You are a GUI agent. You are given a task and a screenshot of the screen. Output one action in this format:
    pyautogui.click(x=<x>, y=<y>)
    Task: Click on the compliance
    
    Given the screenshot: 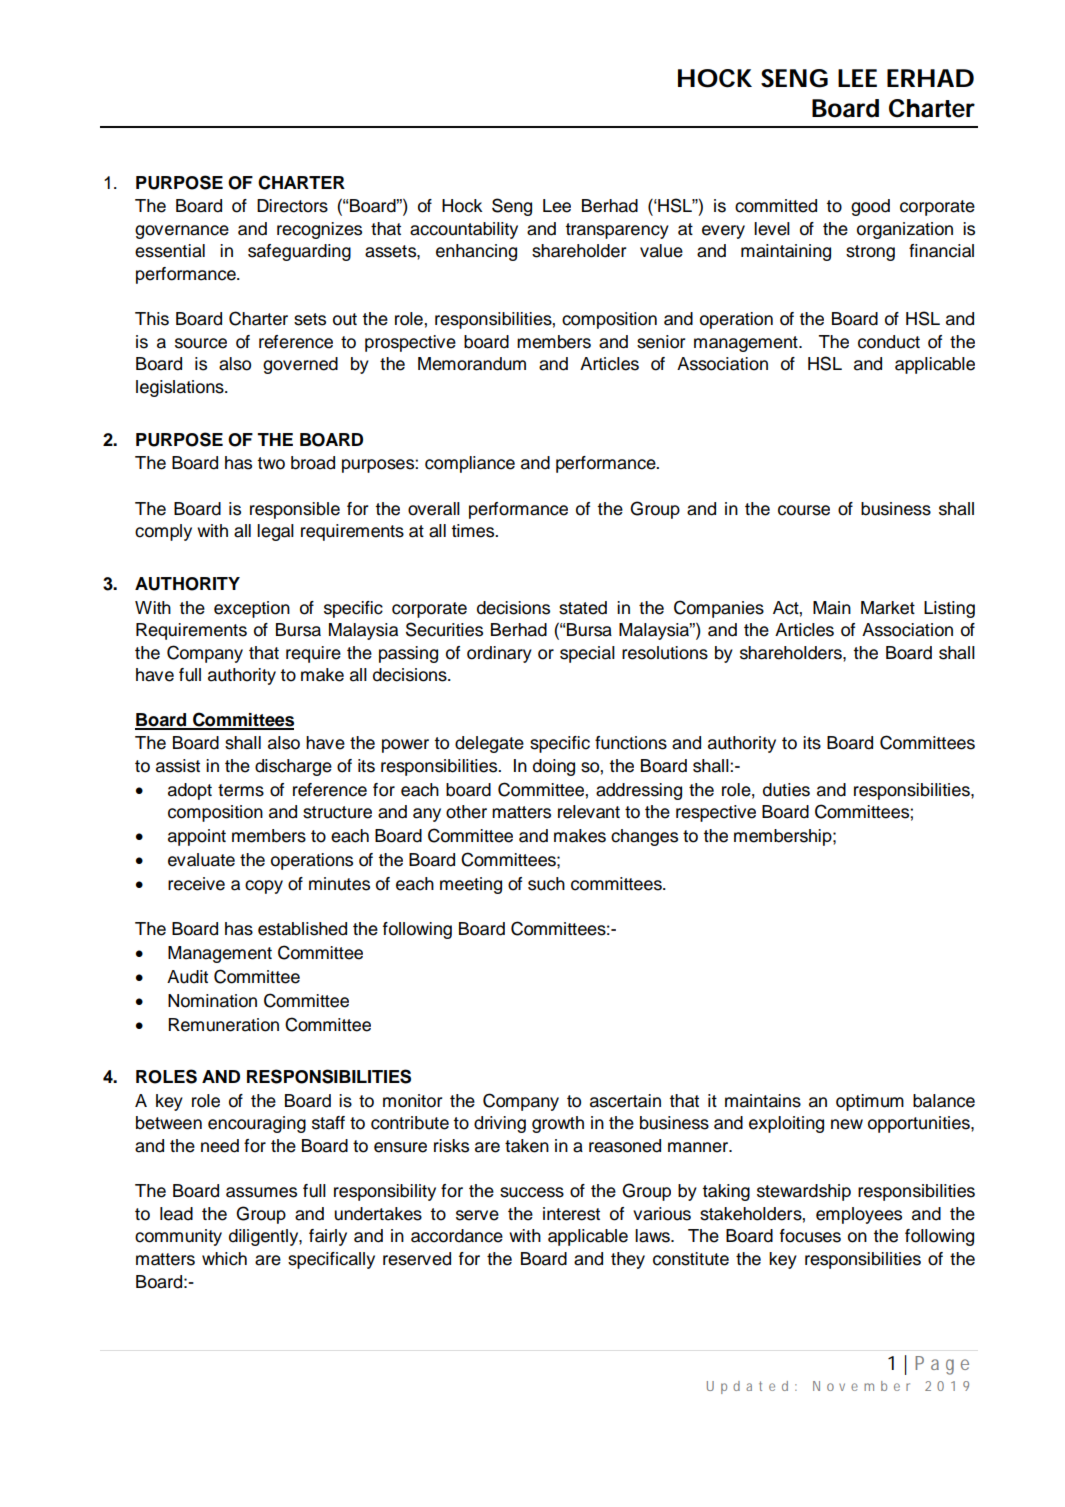 What is the action you would take?
    pyautogui.click(x=470, y=464)
